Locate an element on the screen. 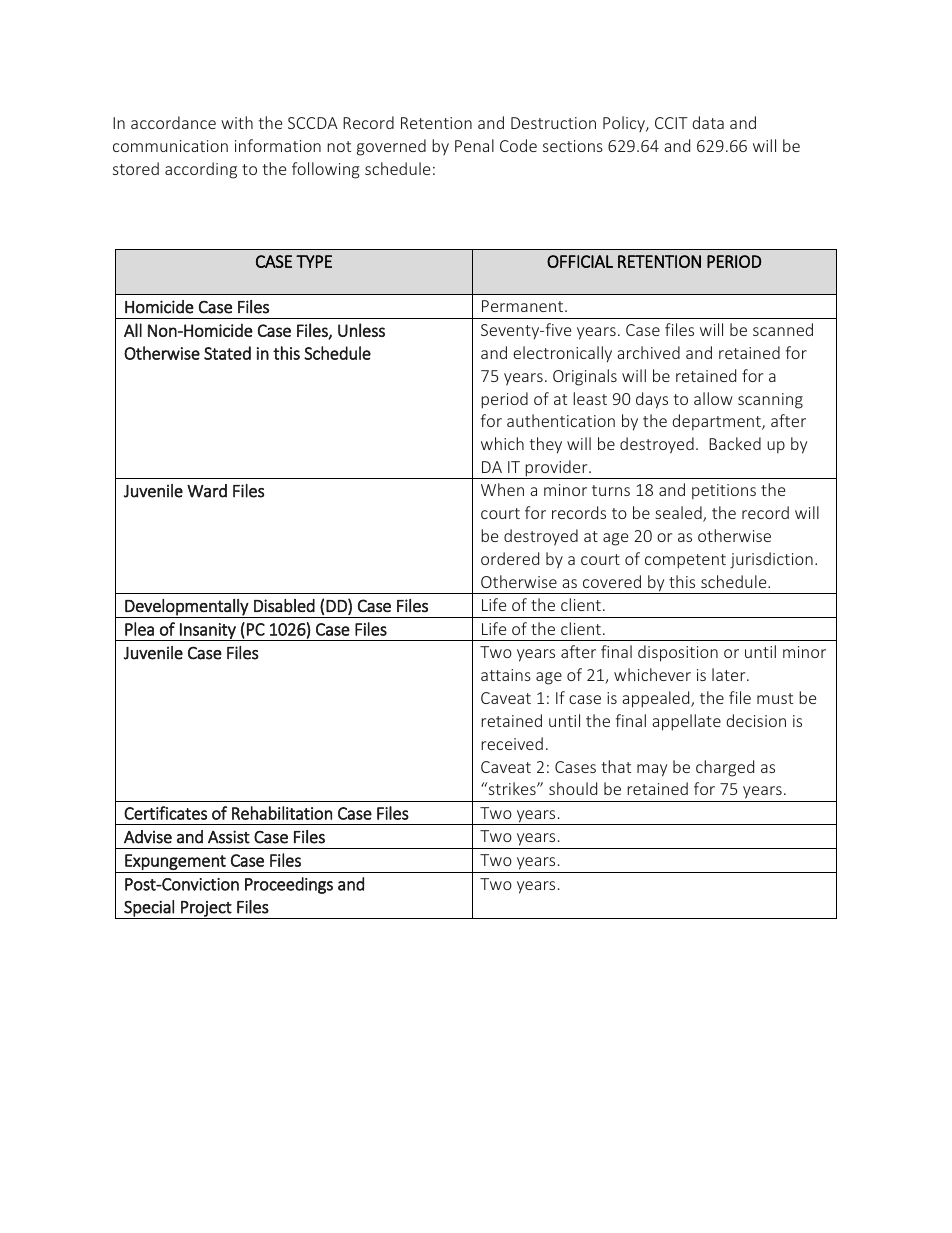 This screenshot has width=952, height=1233. Penal is located at coordinates (474, 145).
